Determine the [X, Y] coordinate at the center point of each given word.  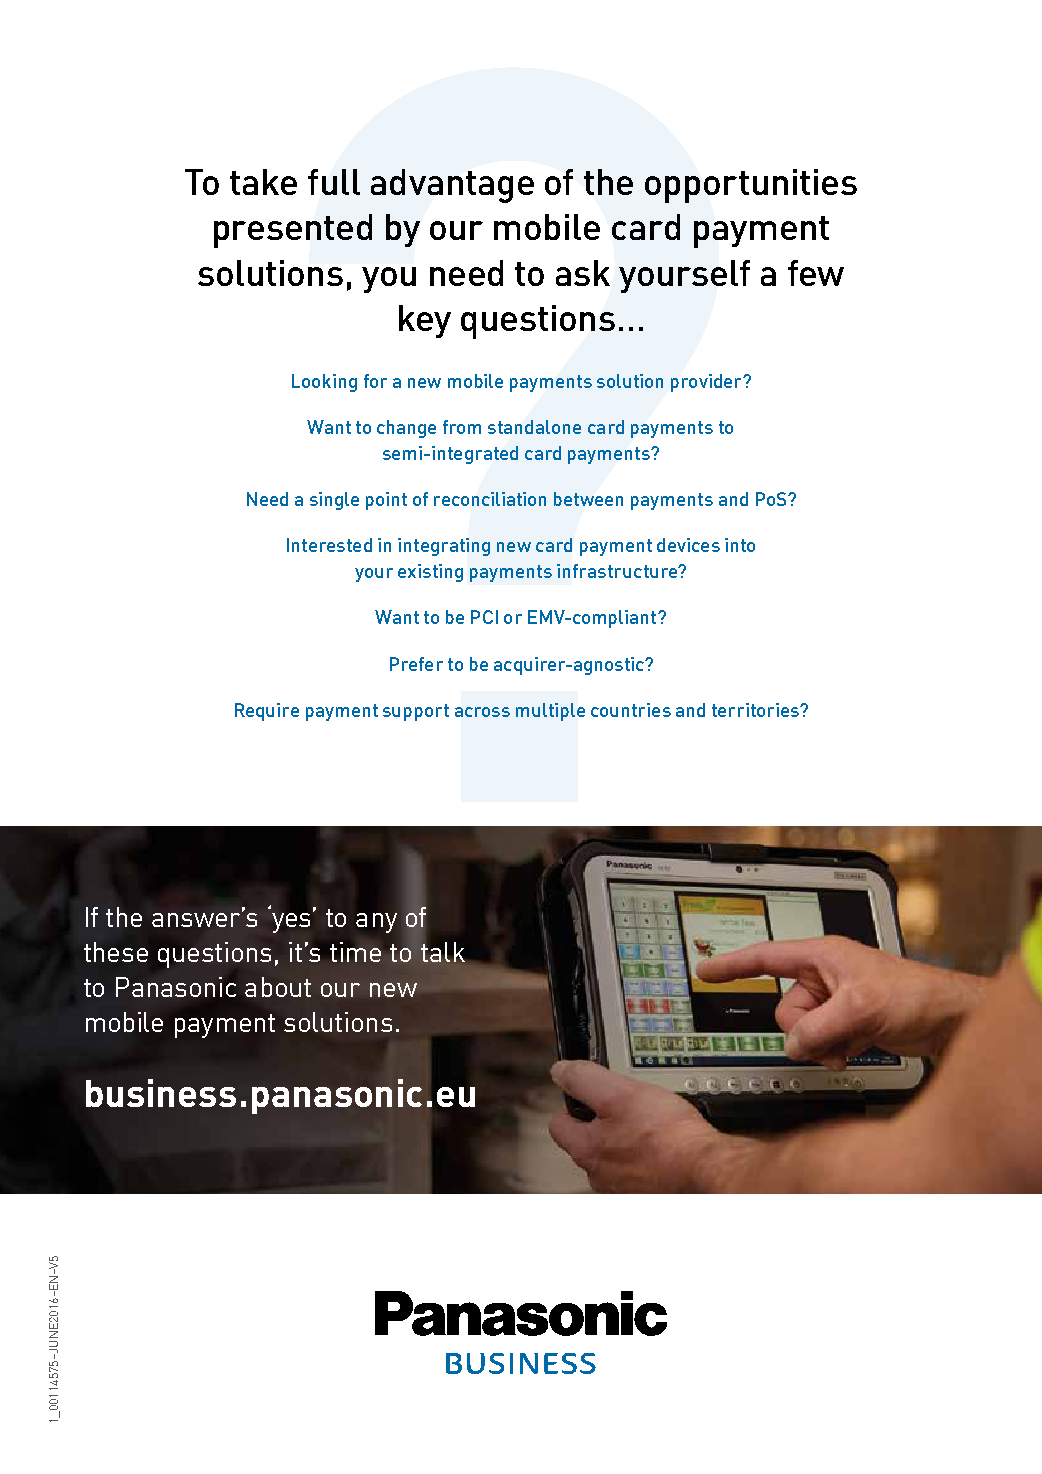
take [263, 182]
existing [430, 573]
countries [631, 710]
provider [707, 383]
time [355, 952]
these [116, 952]
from [462, 427]
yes [293, 921]
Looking [324, 383]
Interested [329, 545]
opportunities [751, 186]
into [740, 545]
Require [267, 712]
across [482, 712]
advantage [452, 186]
